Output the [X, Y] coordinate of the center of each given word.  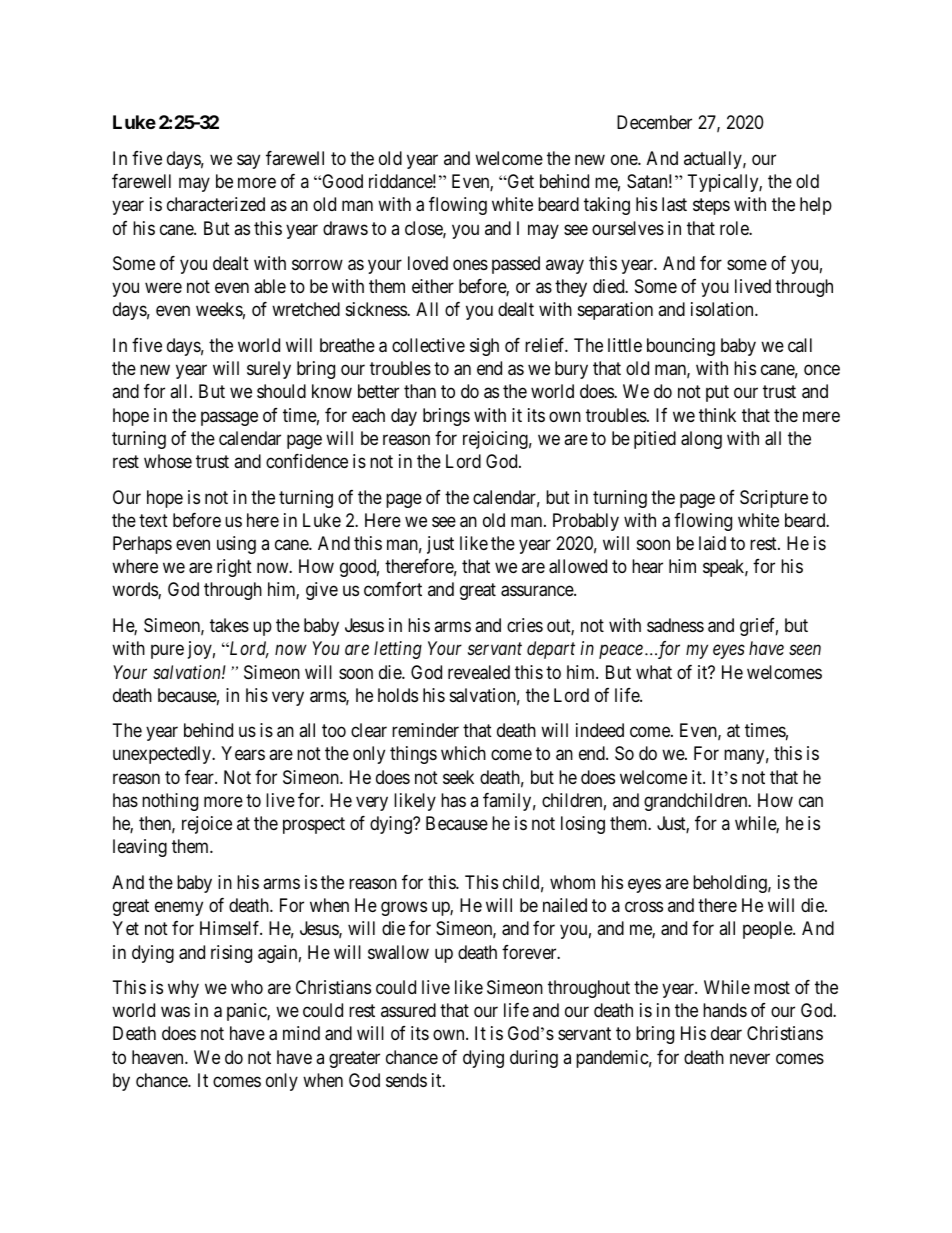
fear [200, 777]
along [701, 440]
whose [168, 461]
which [463, 753]
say [248, 161]
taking [607, 206]
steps [711, 206]
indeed [600, 730]
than [420, 391]
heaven [159, 1057]
